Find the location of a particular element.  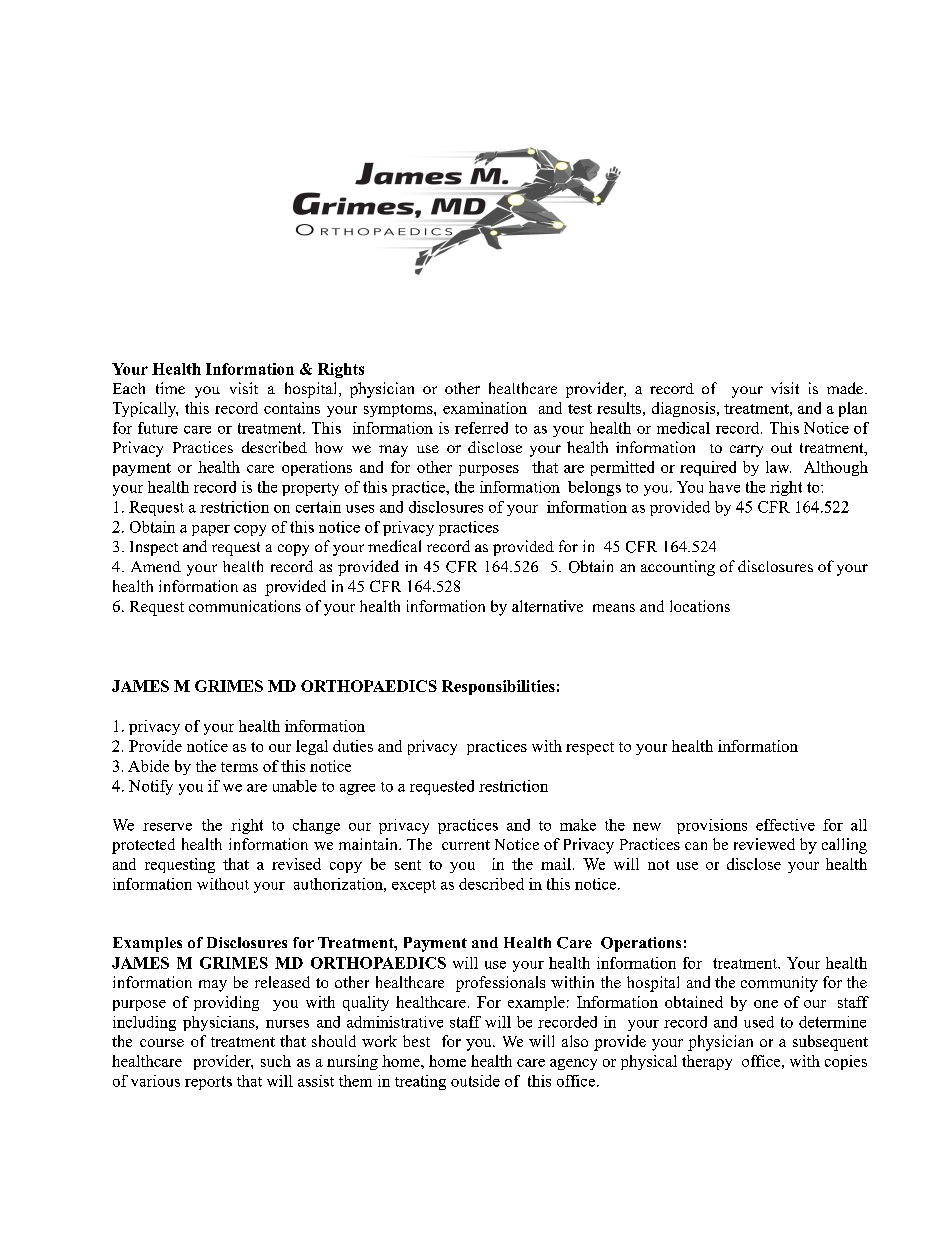

except is located at coordinates (414, 886).
